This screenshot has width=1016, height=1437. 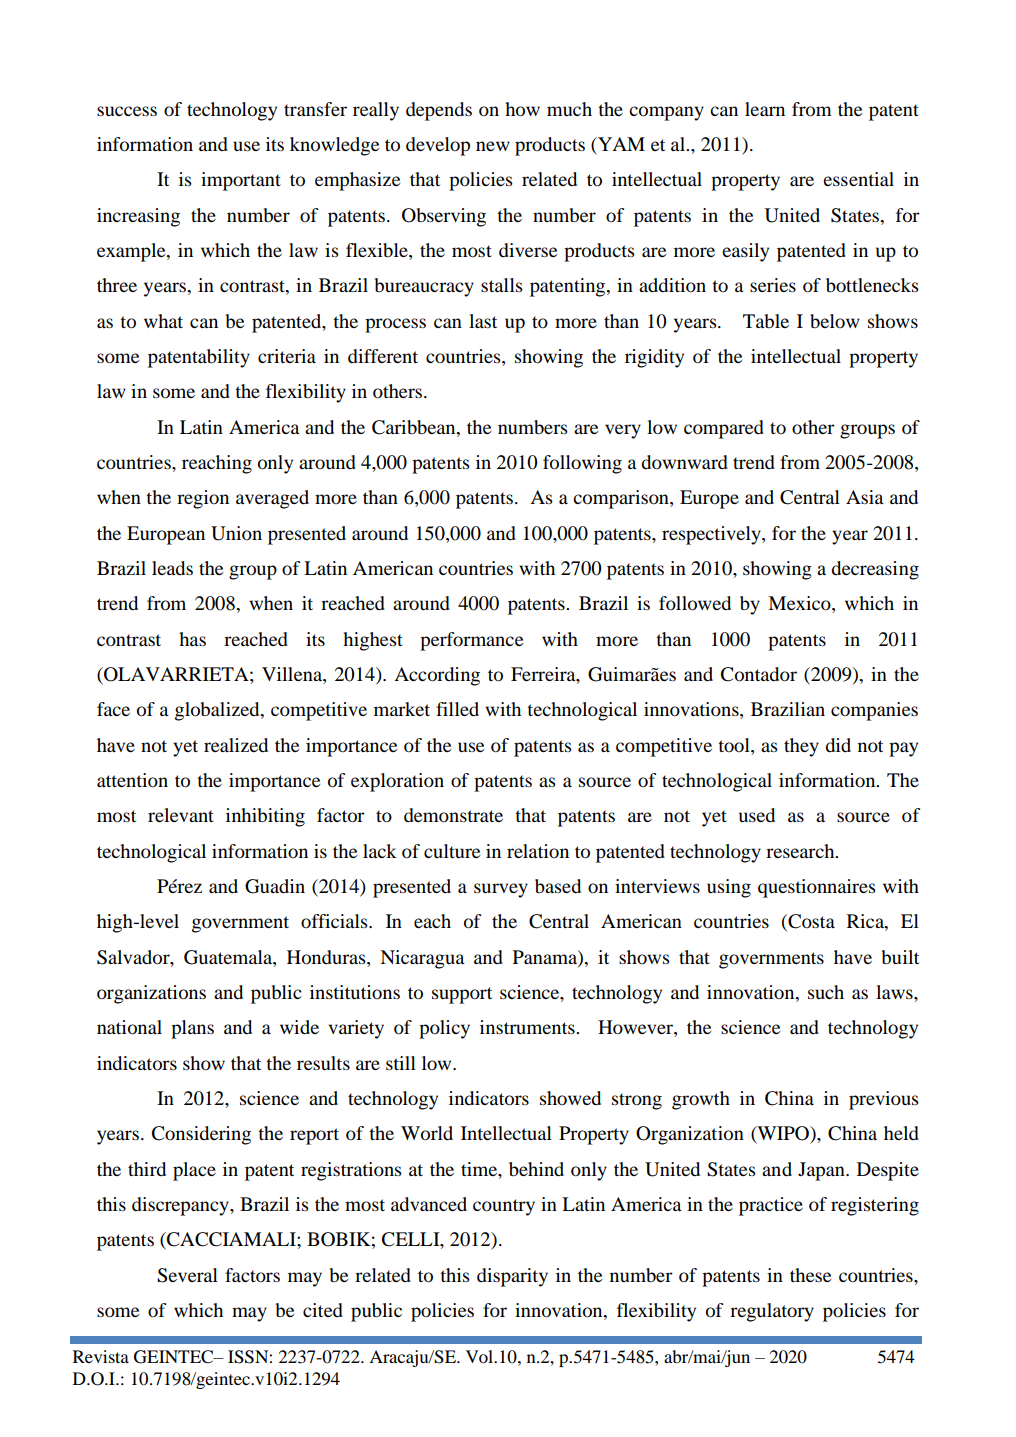 I want to click on they, so click(x=801, y=747).
